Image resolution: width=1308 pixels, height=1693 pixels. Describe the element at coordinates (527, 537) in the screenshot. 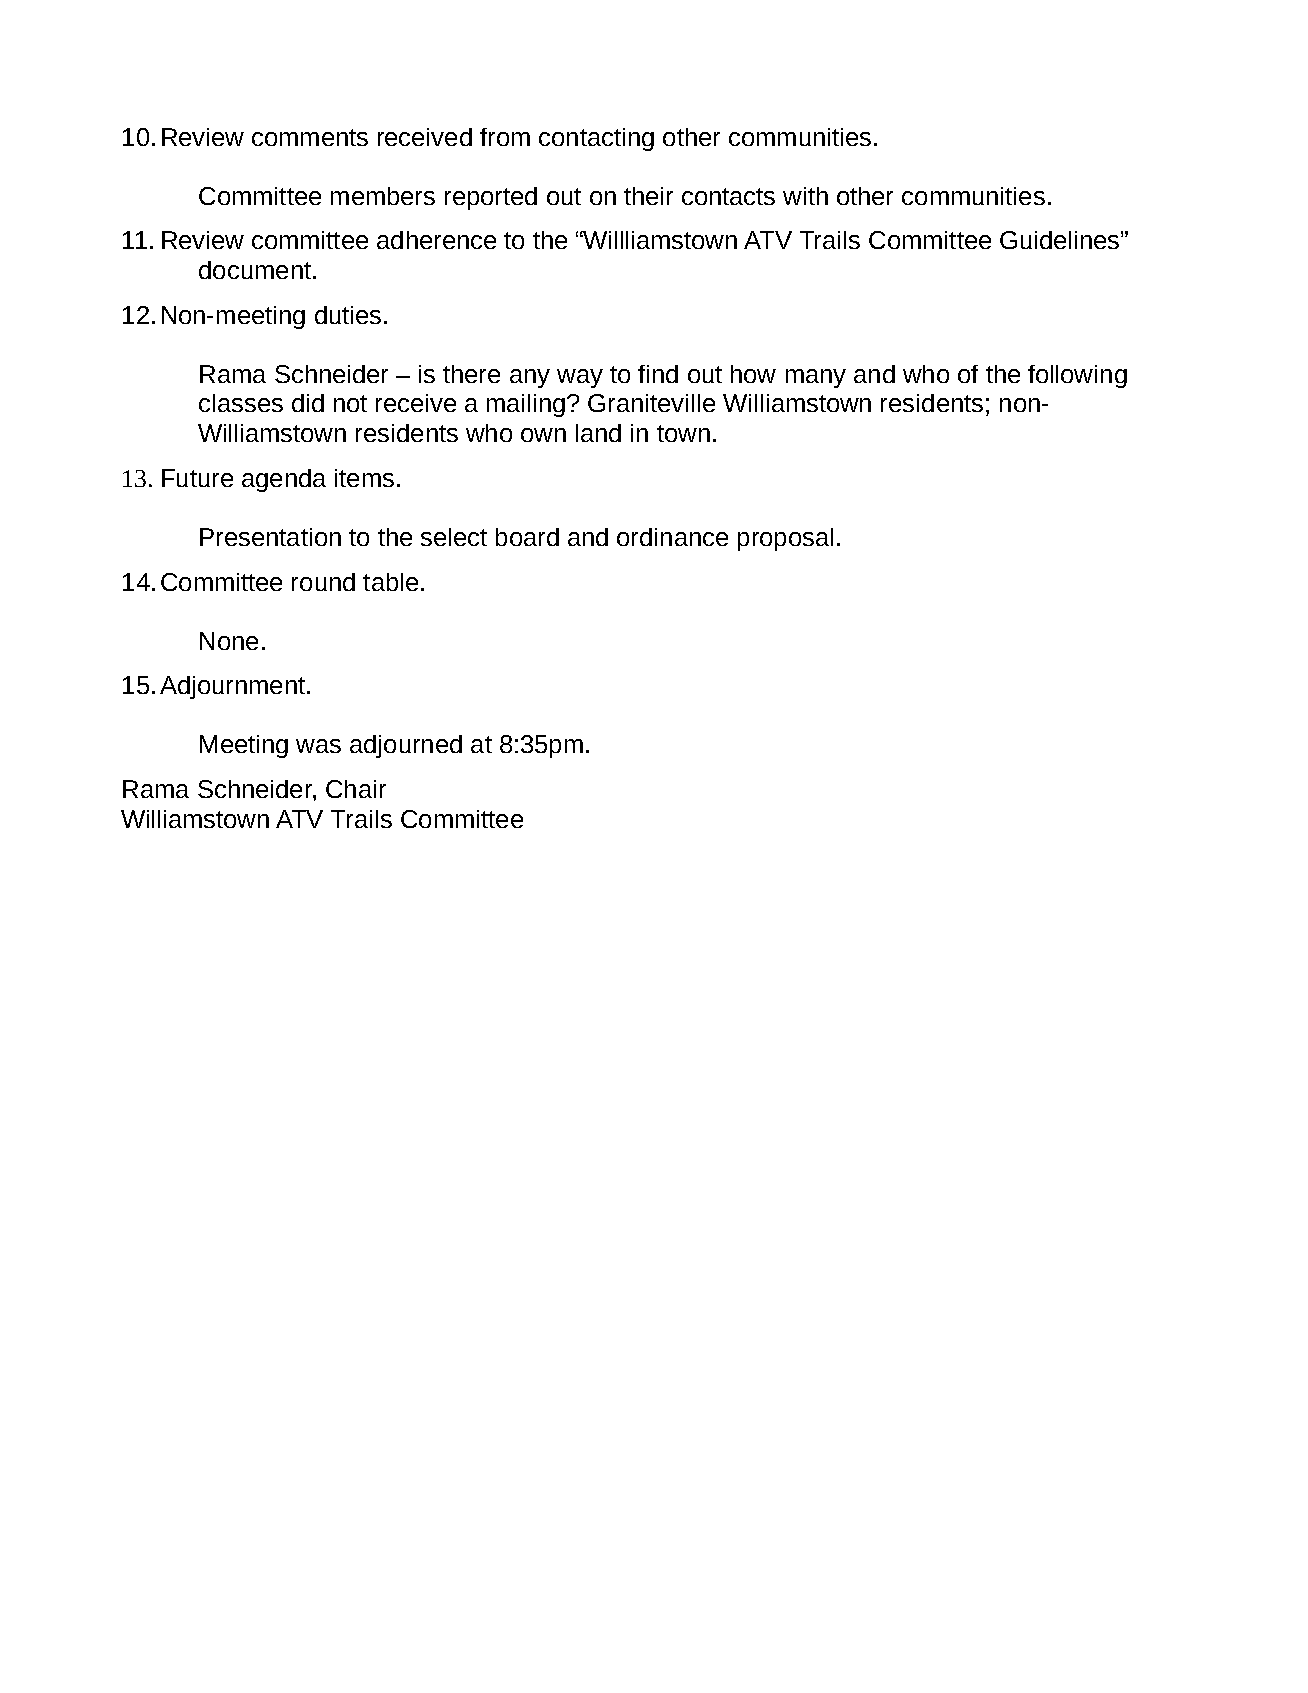

I see `board` at that location.
